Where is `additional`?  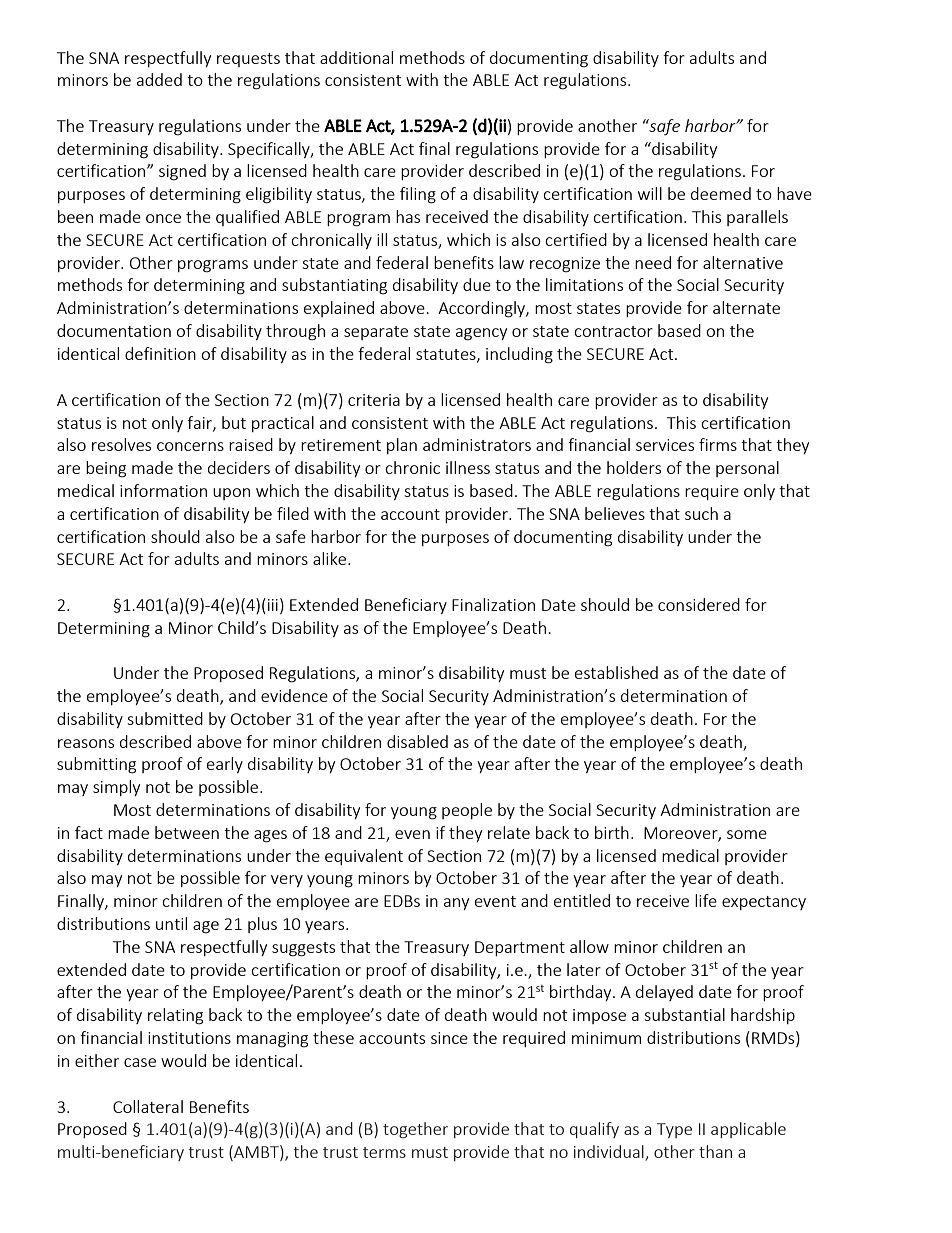
additional is located at coordinates (356, 57).
